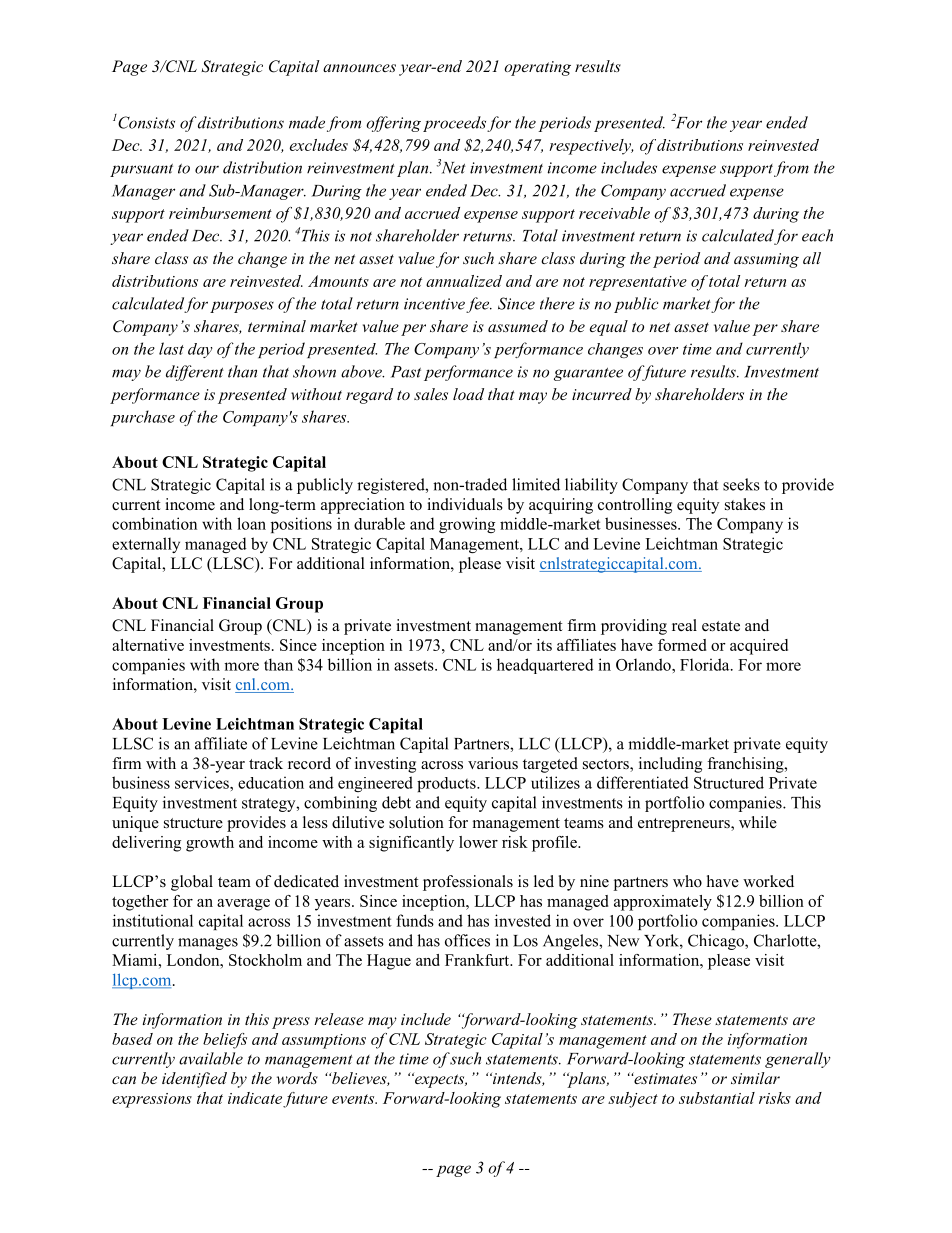 The height and width of the page is (1233, 952). What do you see at coordinates (478, 842) in the page?
I see `lower` at bounding box center [478, 842].
